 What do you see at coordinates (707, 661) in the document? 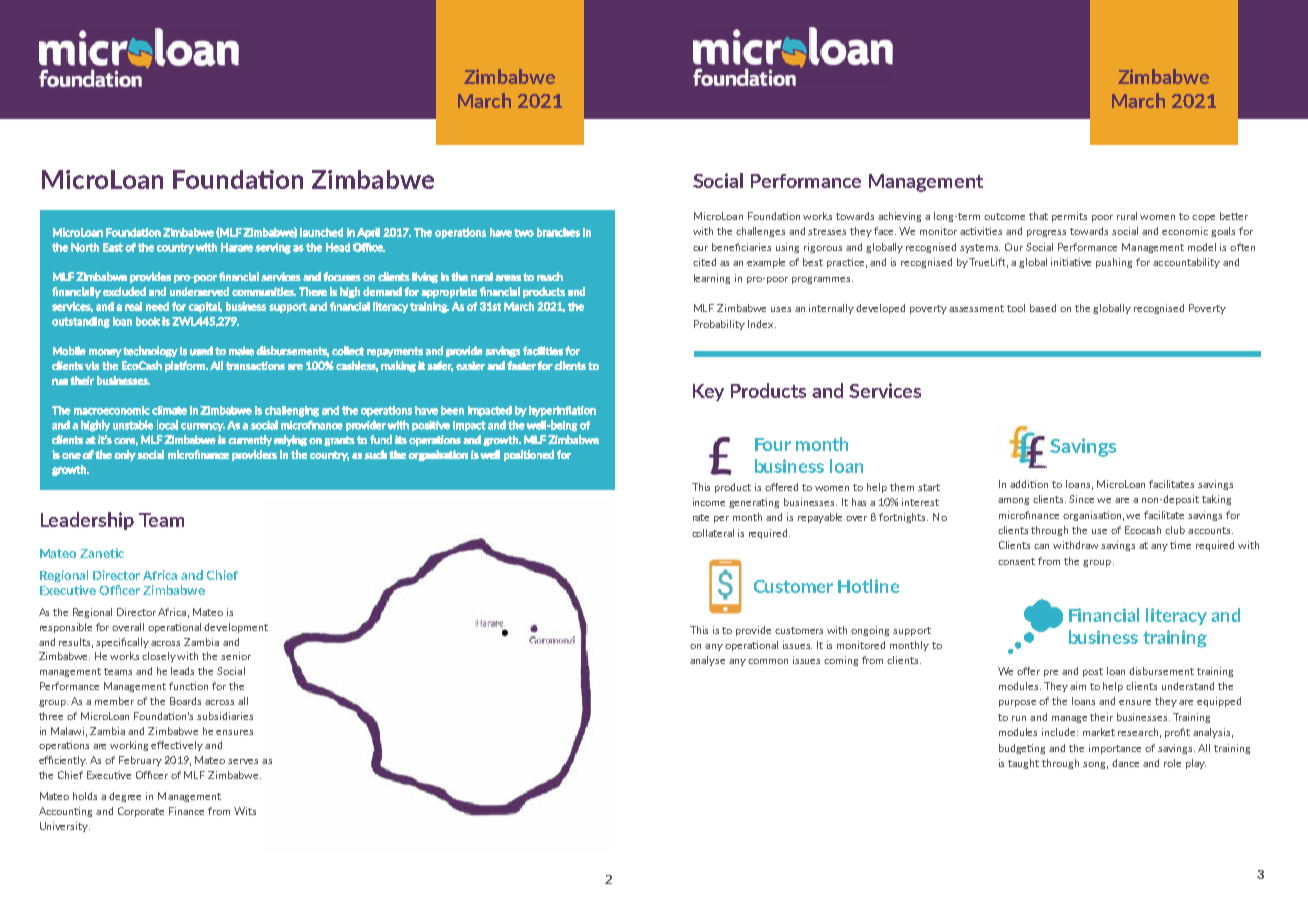
I see `analyse` at bounding box center [707, 661].
